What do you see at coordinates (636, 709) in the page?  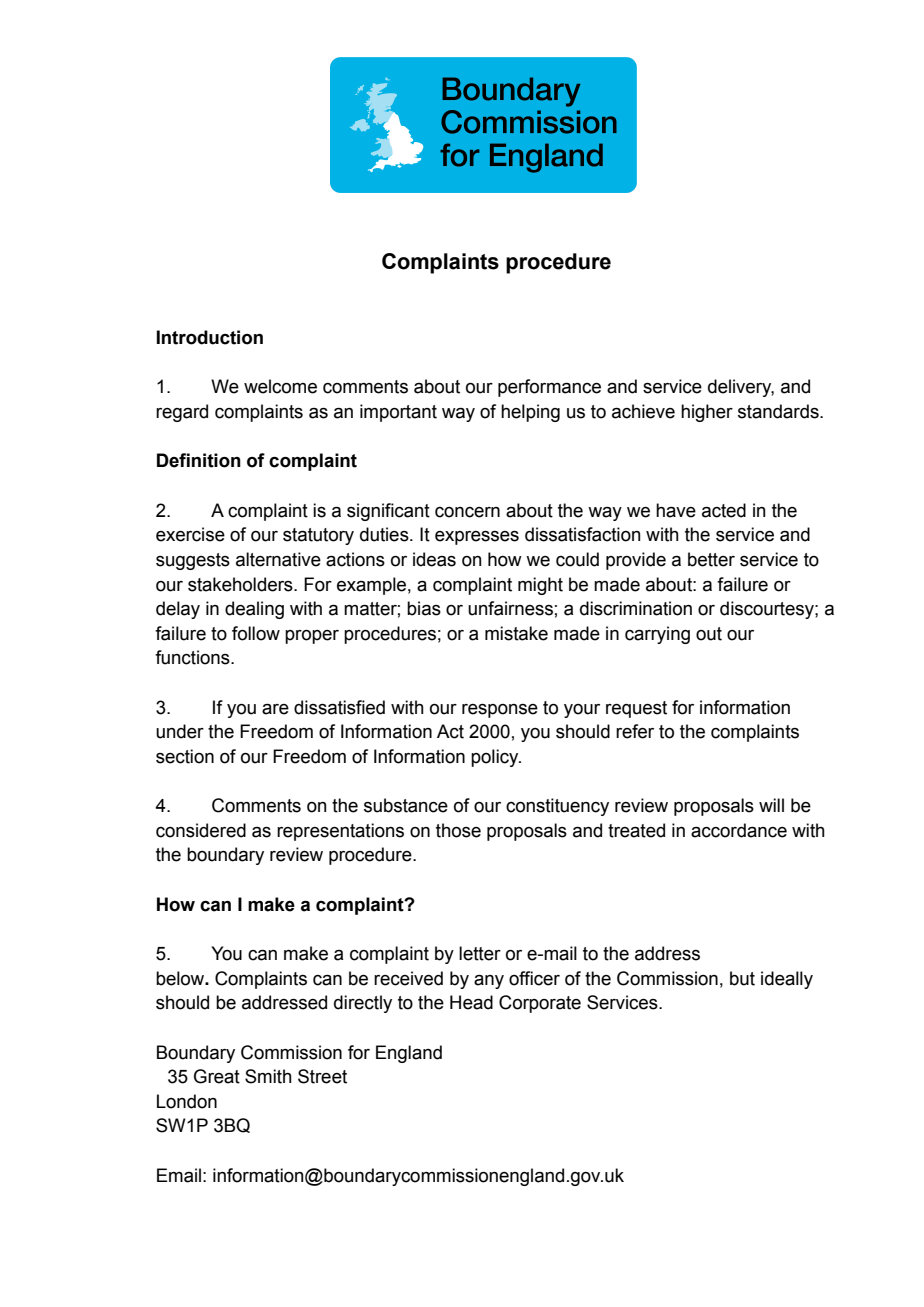 I see `request` at bounding box center [636, 709].
